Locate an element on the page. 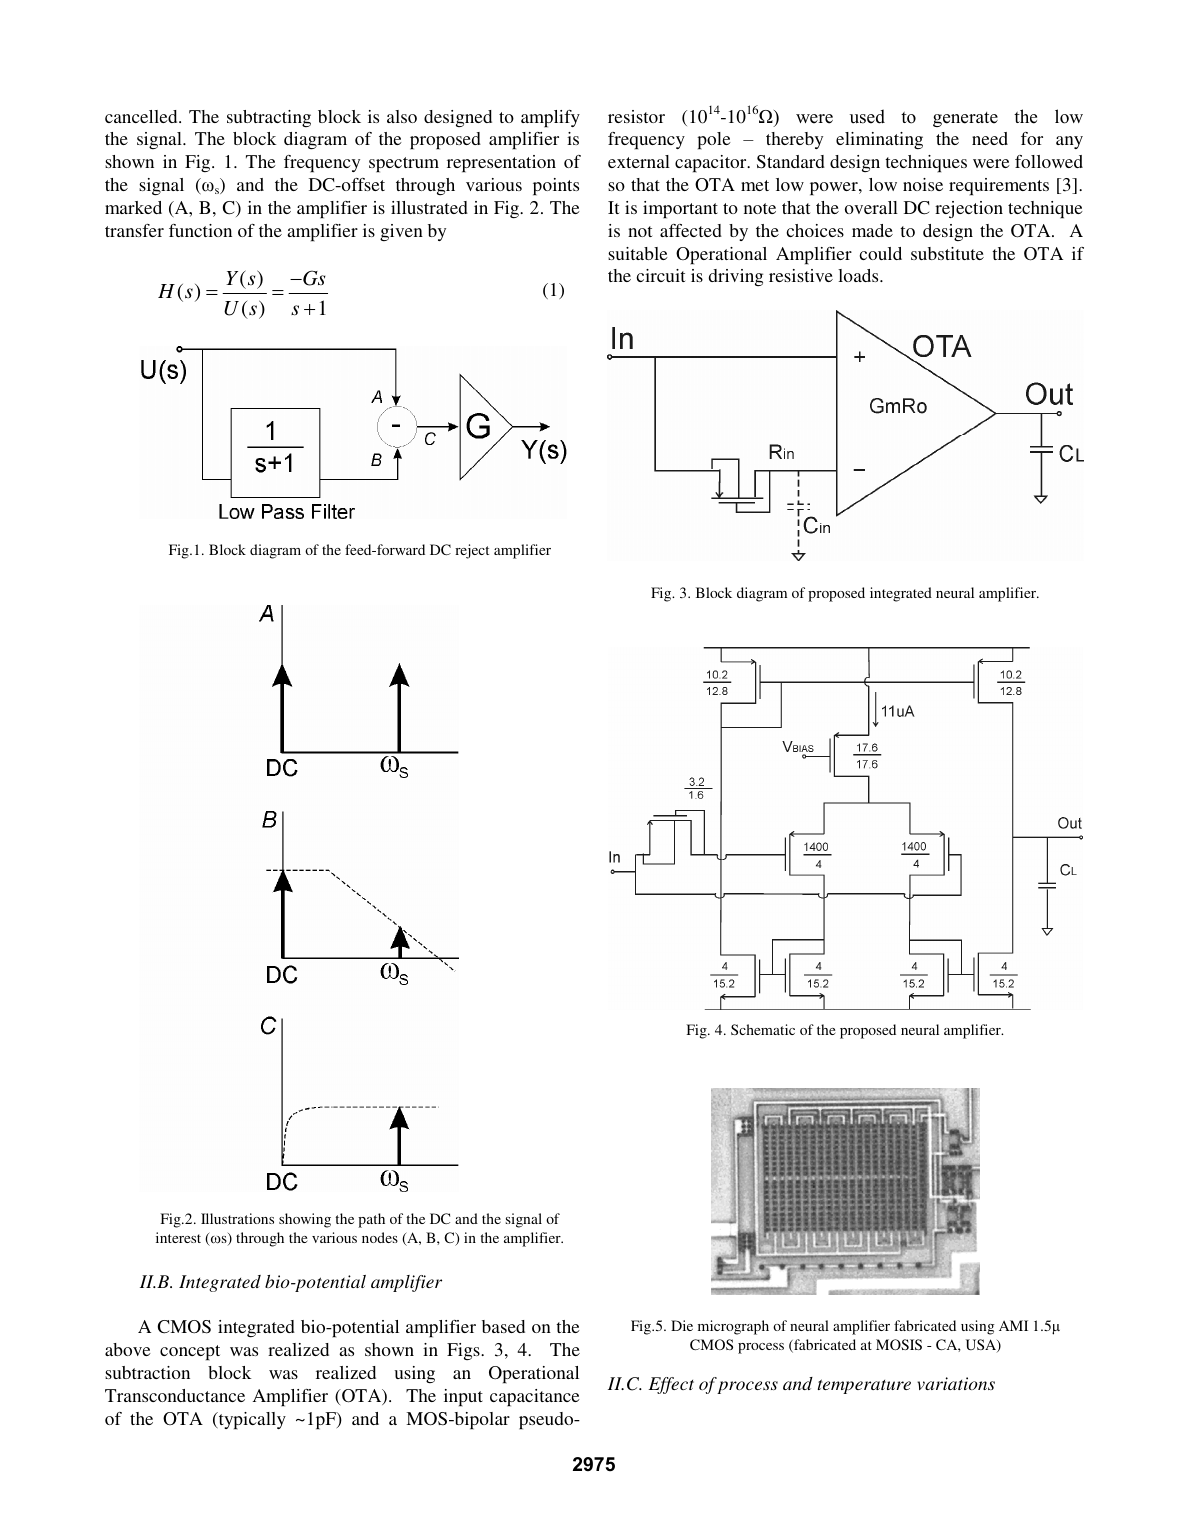 Image resolution: width=1188 pixels, height=1538 pixels. Schematic is located at coordinates (763, 1029).
